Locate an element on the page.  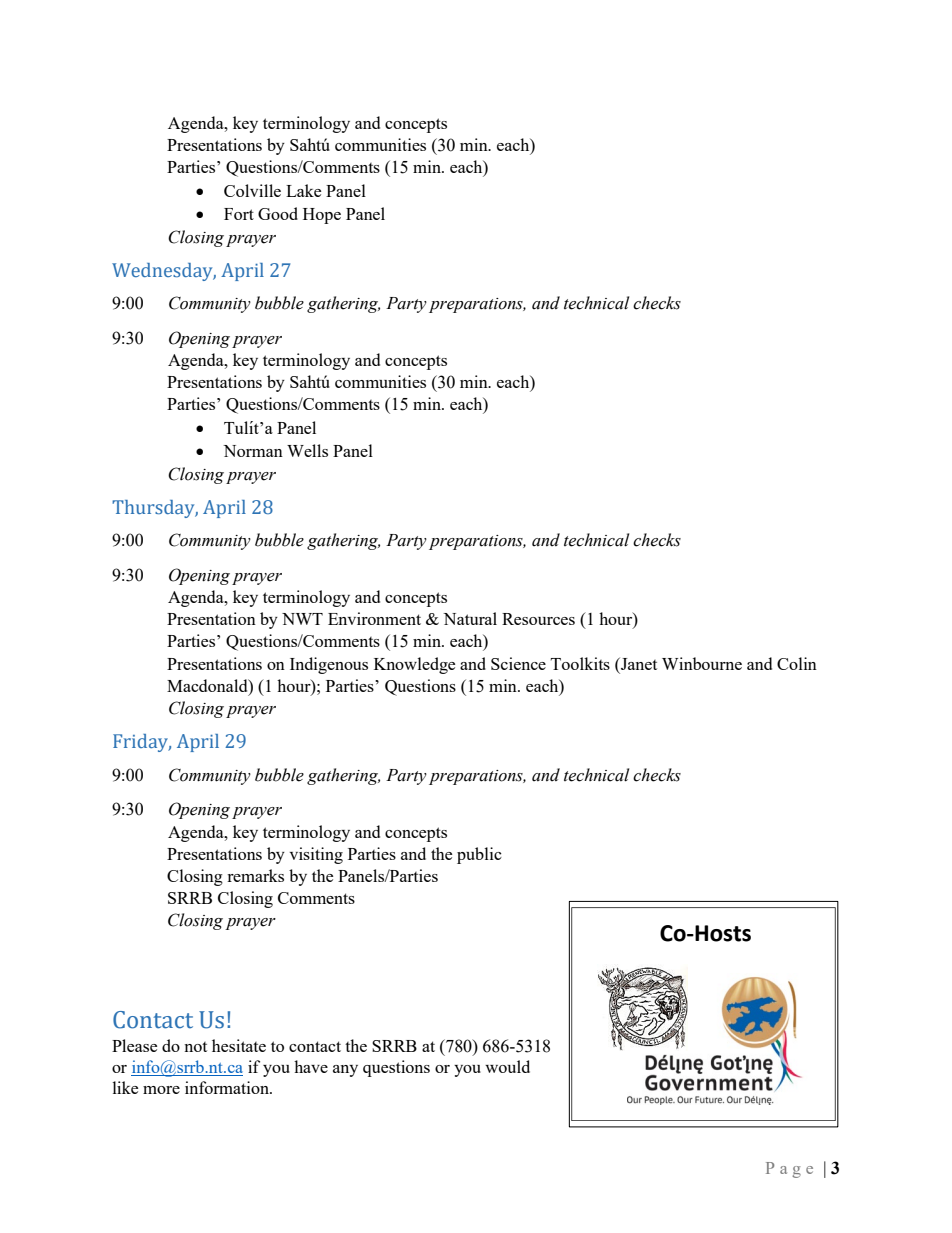
remarks is located at coordinates (255, 875).
